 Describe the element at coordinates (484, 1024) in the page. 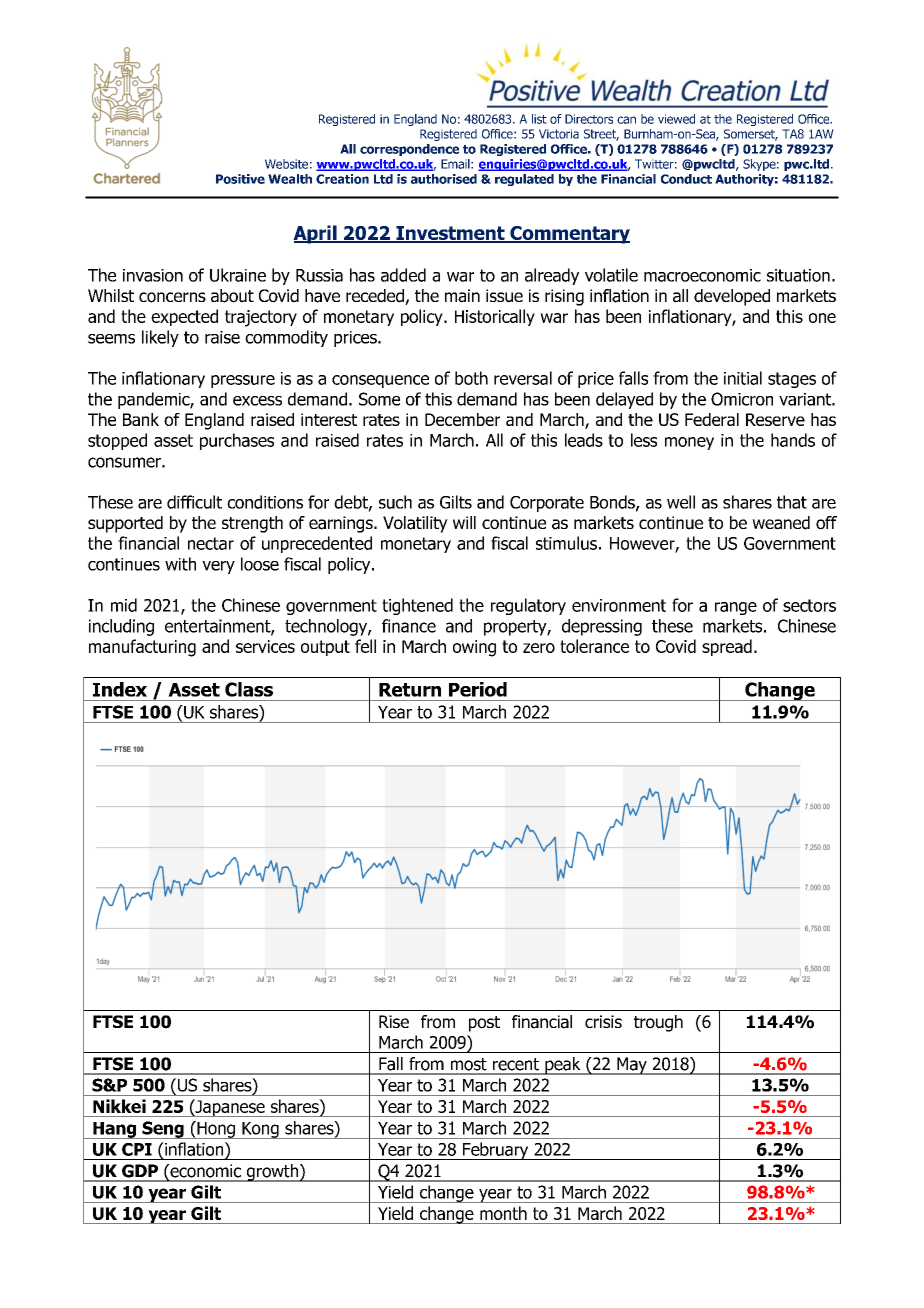

I see `post` at that location.
